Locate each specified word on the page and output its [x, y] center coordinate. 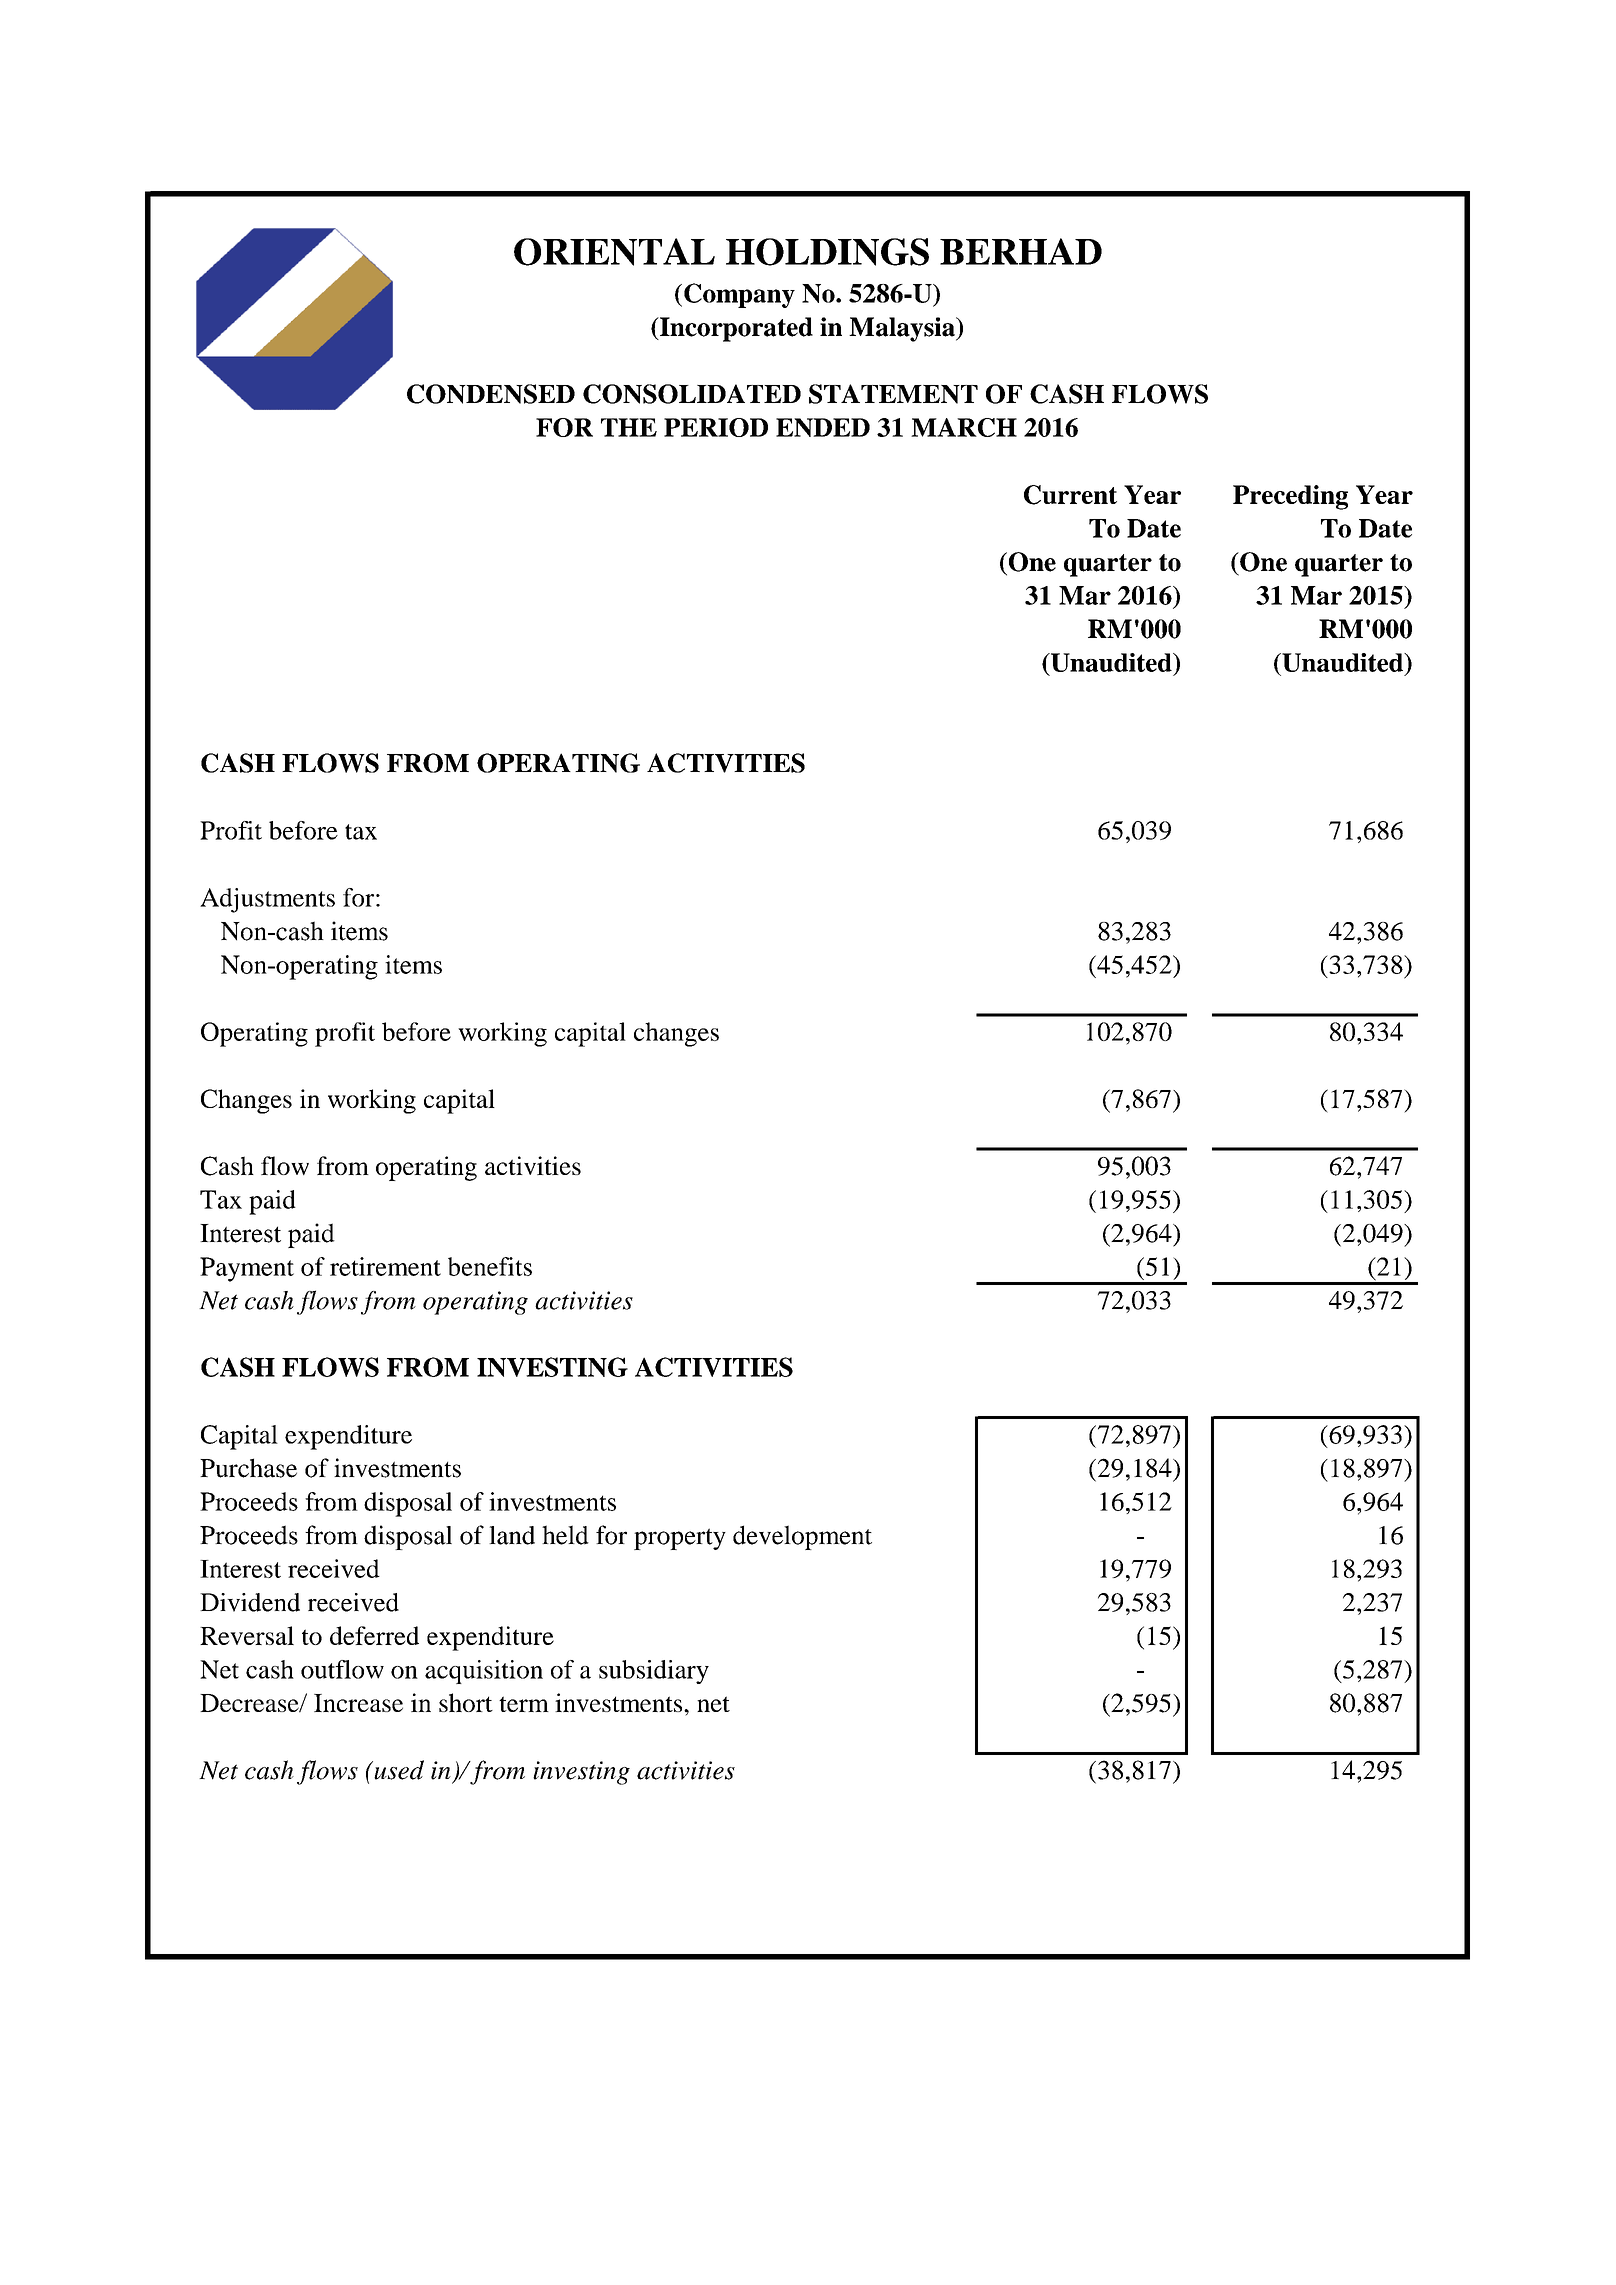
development [802, 1537]
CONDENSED [491, 394]
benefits [490, 1266]
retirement [385, 1266]
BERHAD [1021, 251]
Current [1070, 495]
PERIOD [716, 427]
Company [739, 295]
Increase [358, 1703]
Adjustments [267, 900]
